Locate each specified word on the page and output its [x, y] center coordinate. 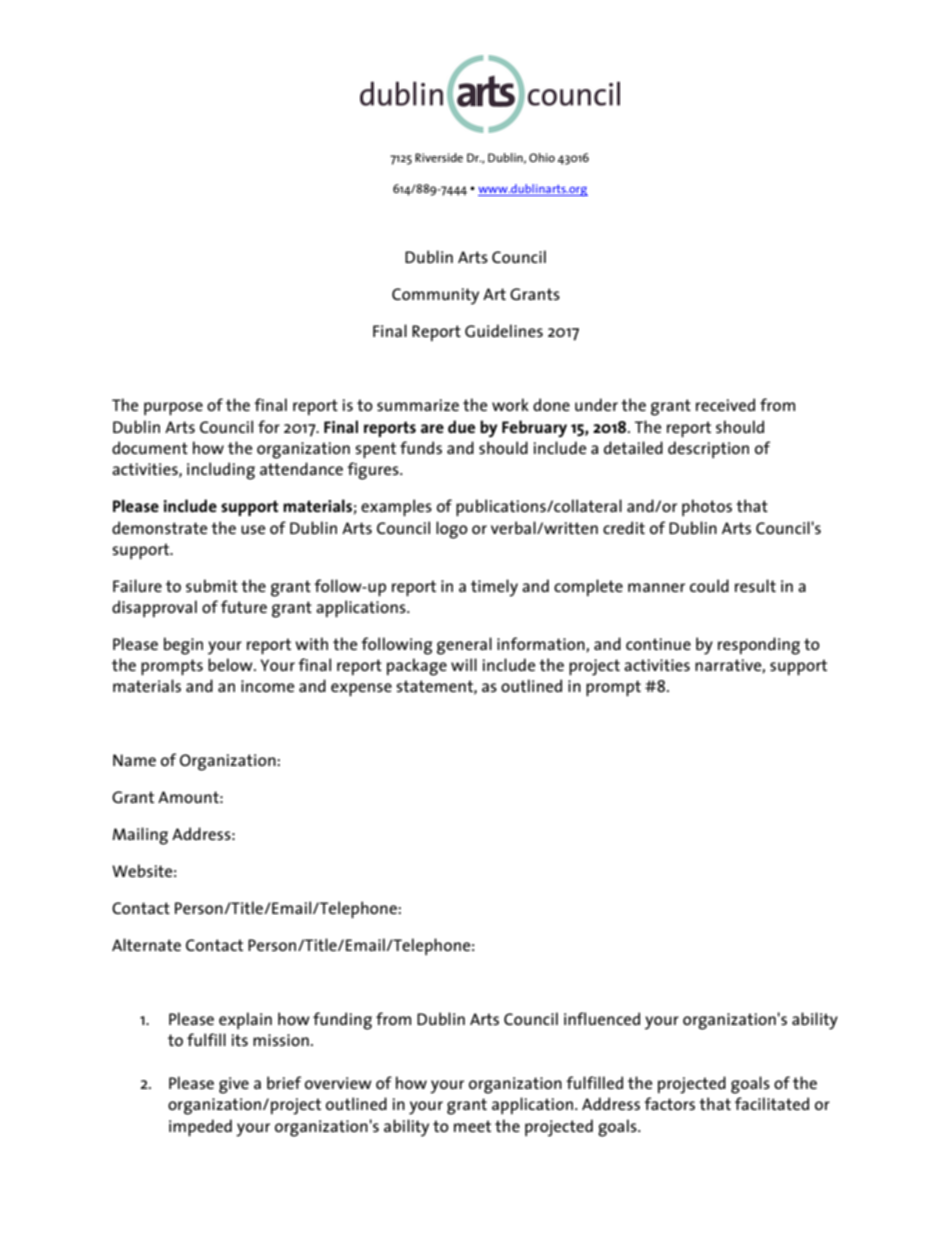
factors [669, 1103]
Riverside [439, 157]
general [464, 646]
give [234, 1085]
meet [472, 1126]
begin [183, 646]
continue [658, 644]
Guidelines [504, 330]
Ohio [542, 157]
